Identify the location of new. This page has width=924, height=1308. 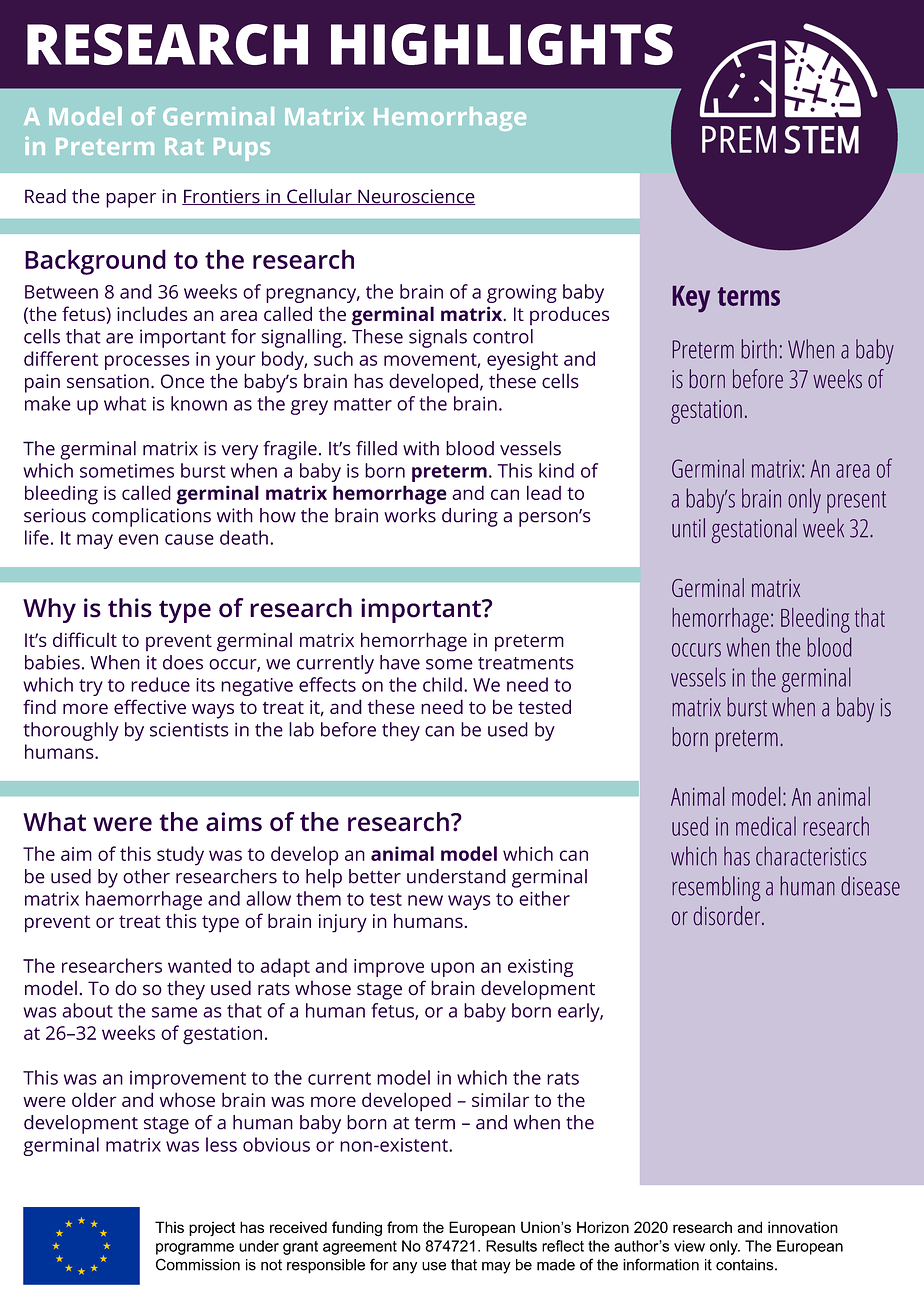
(425, 900).
